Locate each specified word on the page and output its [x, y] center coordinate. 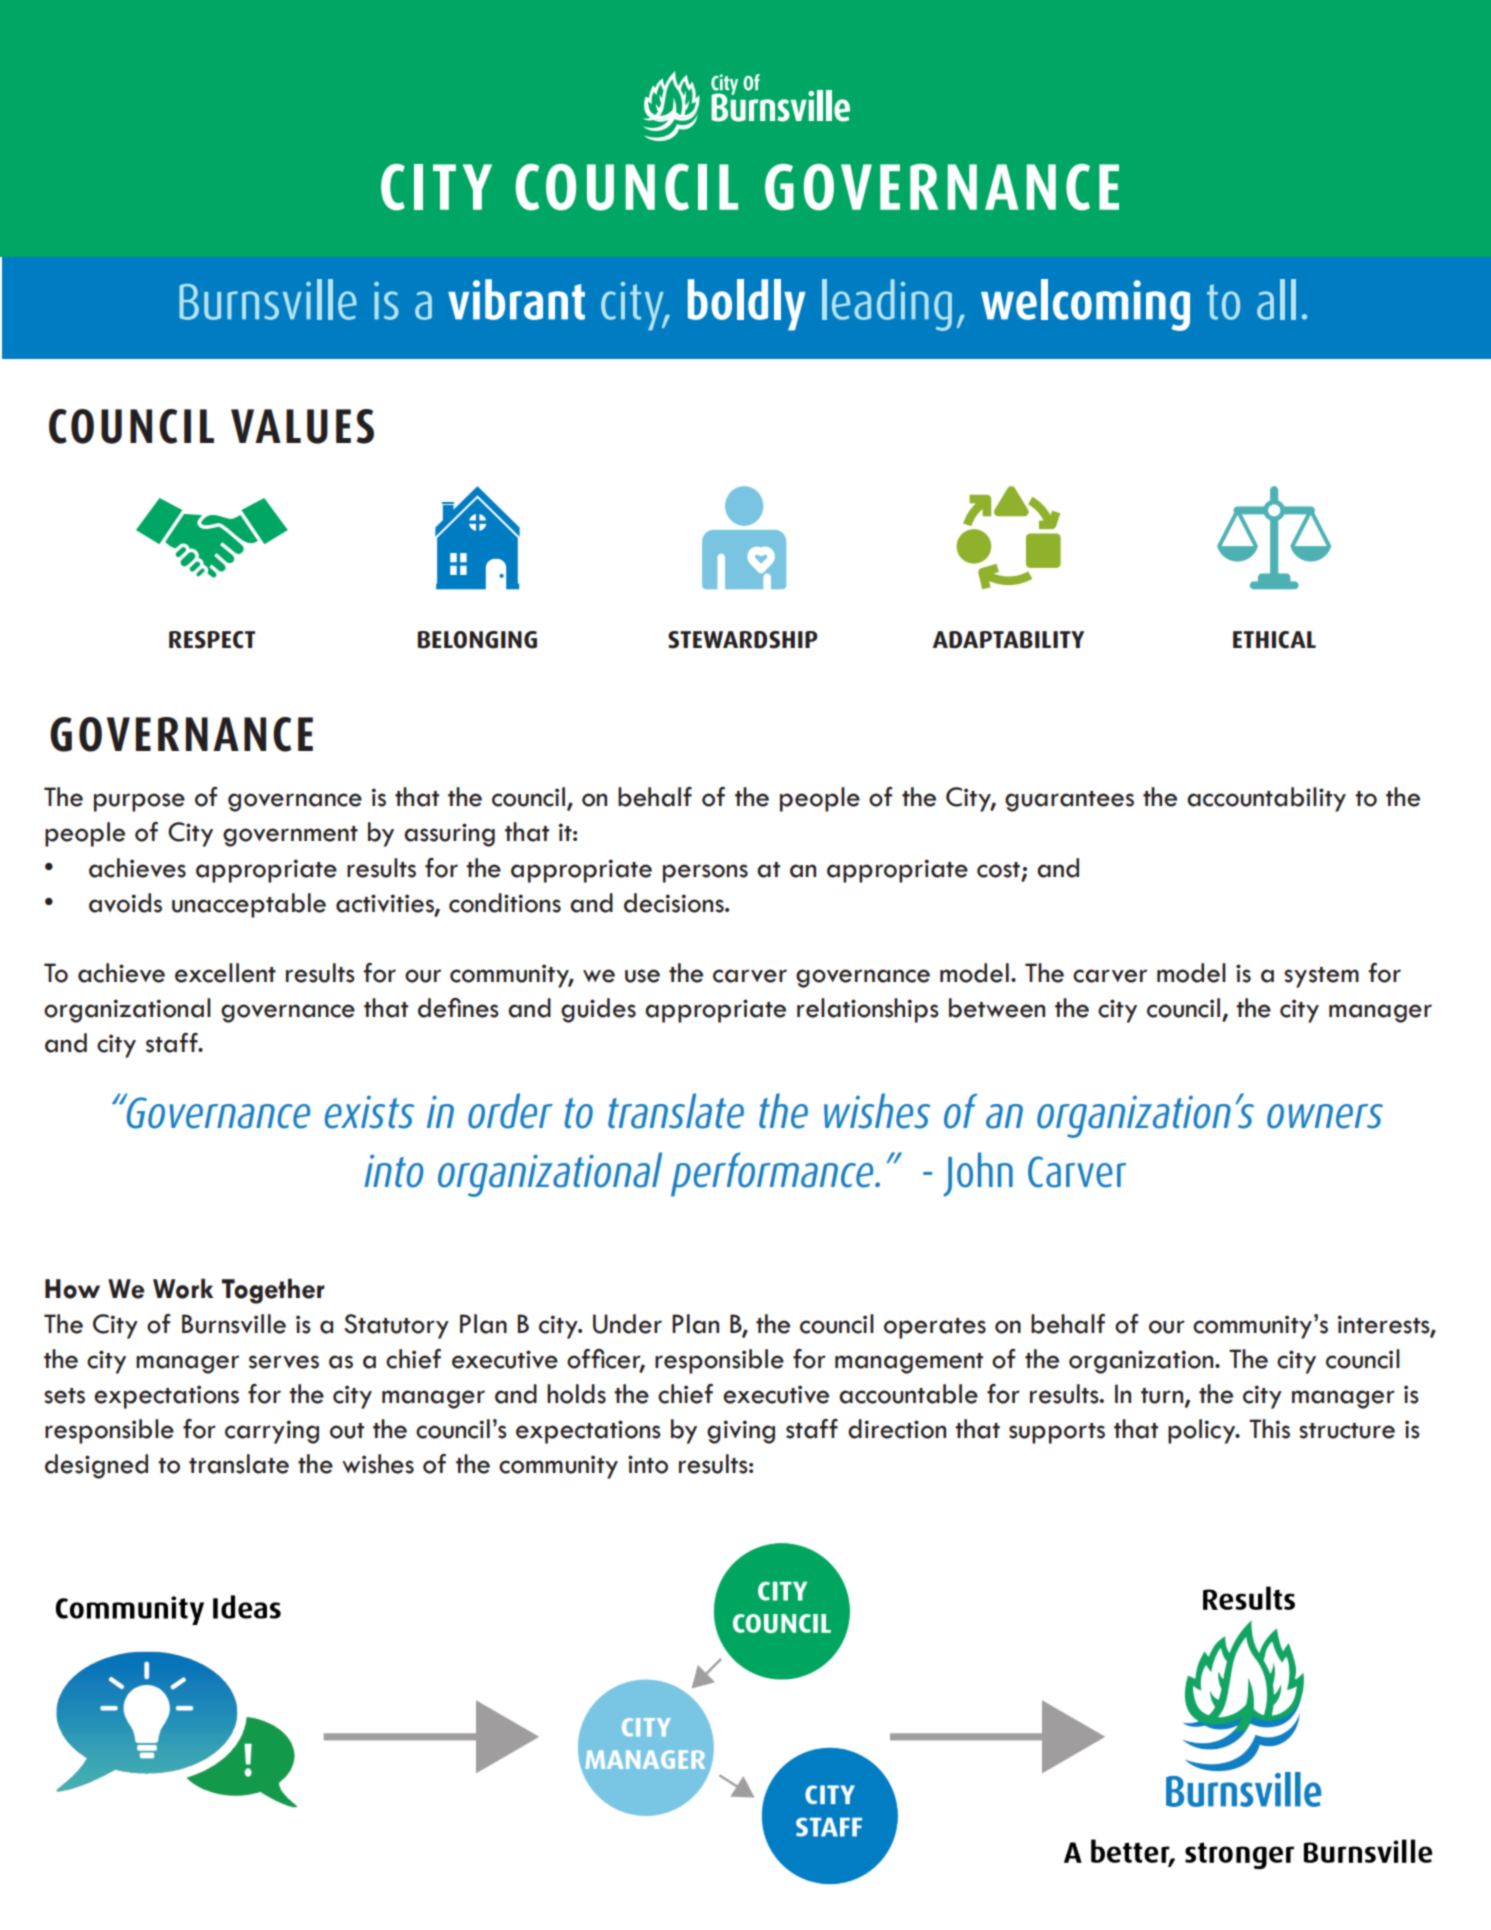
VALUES [302, 426]
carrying [272, 1432]
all [1276, 299]
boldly [746, 305]
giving [741, 1432]
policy [1203, 1431]
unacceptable [249, 905]
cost [998, 870]
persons [705, 873]
